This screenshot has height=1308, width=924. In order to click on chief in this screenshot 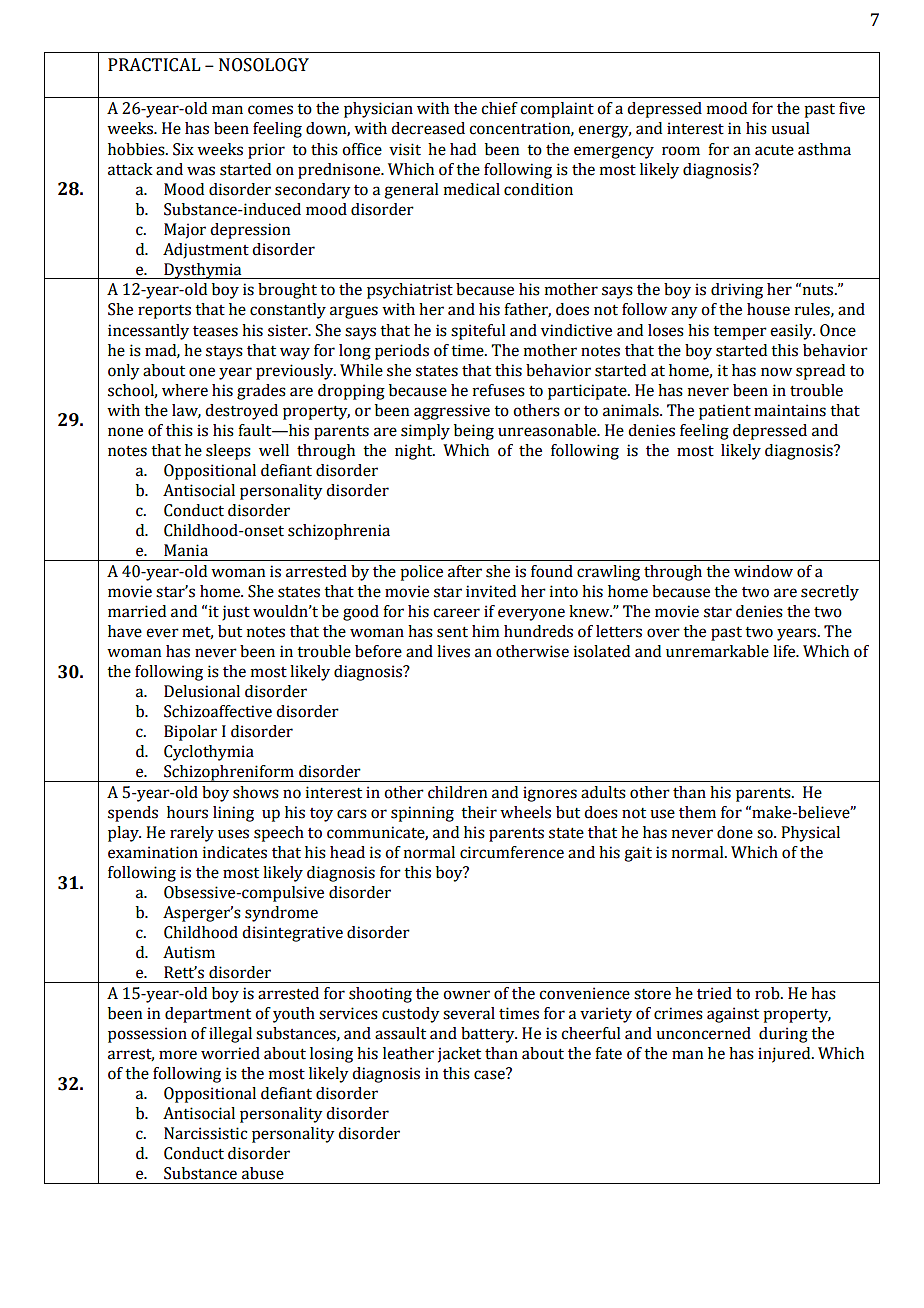, I will do `click(499, 108)`.
